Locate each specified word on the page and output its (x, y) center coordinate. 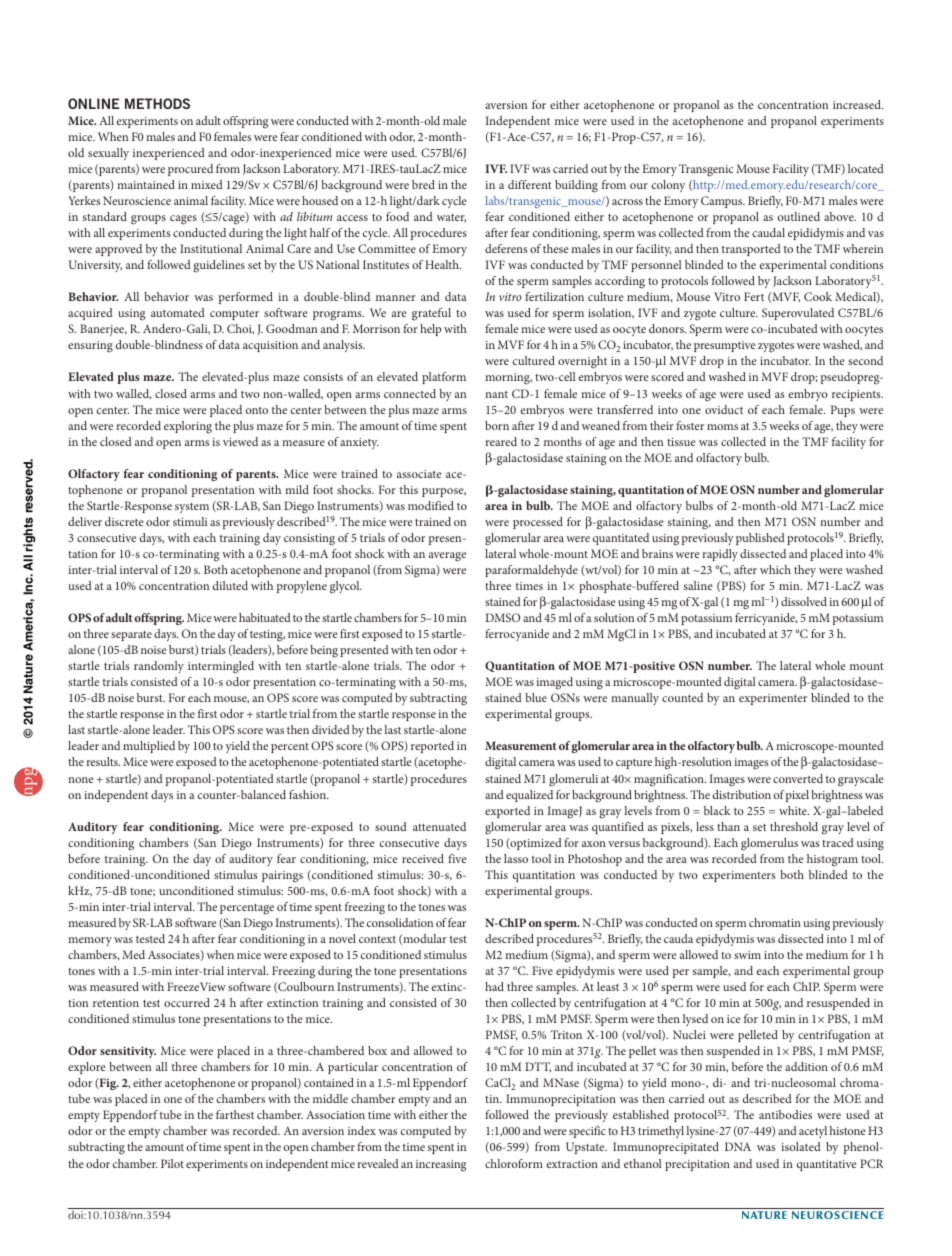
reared (501, 441)
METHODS (157, 103)
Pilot (172, 1163)
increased (858, 104)
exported (507, 812)
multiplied (149, 747)
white (794, 810)
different (530, 184)
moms (722, 427)
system (192, 508)
